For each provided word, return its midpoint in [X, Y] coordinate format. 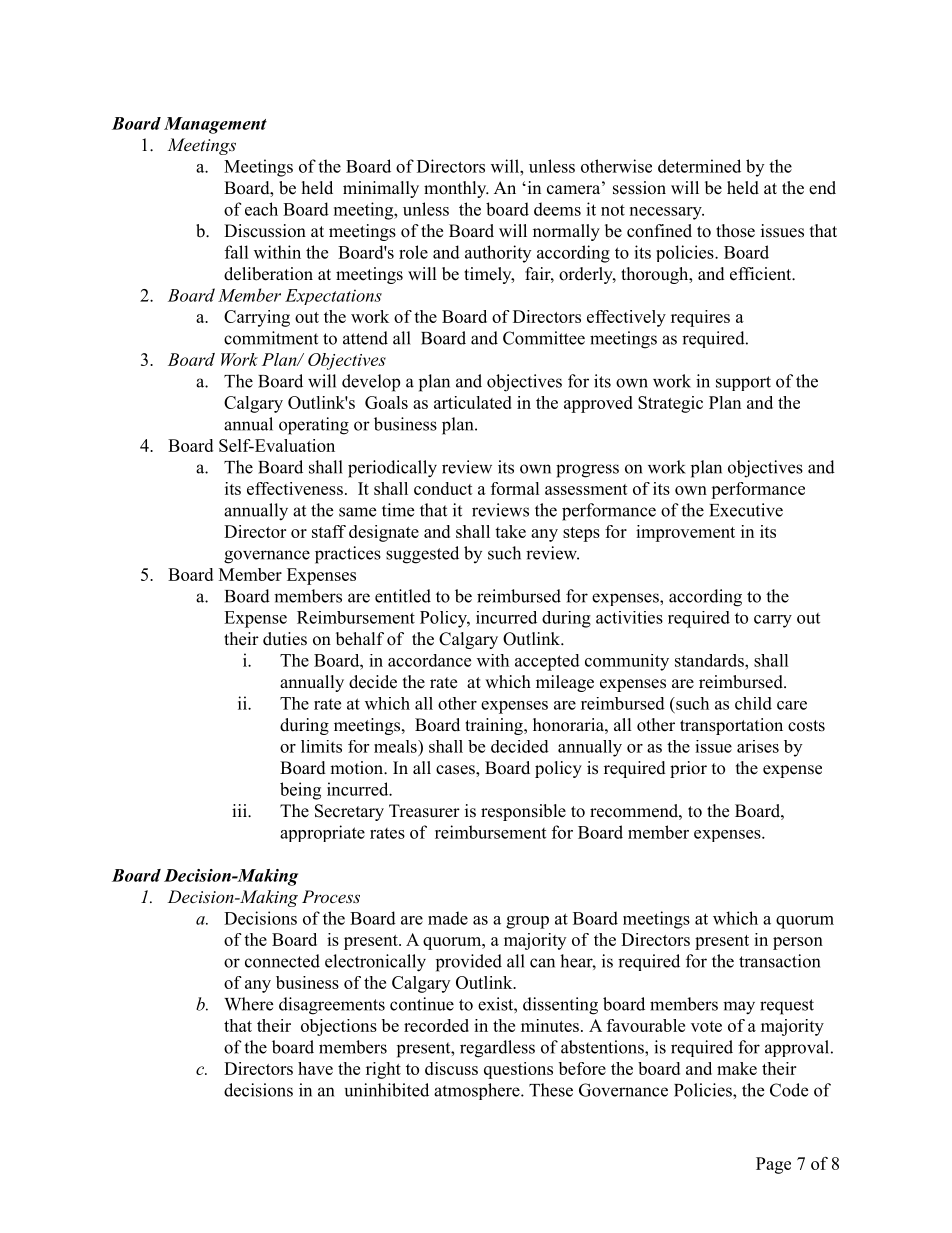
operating [314, 426]
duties [285, 639]
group [527, 922]
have [315, 1068]
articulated [473, 402]
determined [699, 166]
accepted [547, 662]
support [743, 383]
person [798, 943]
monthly [456, 189]
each [261, 209]
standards [710, 660]
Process [331, 896]
